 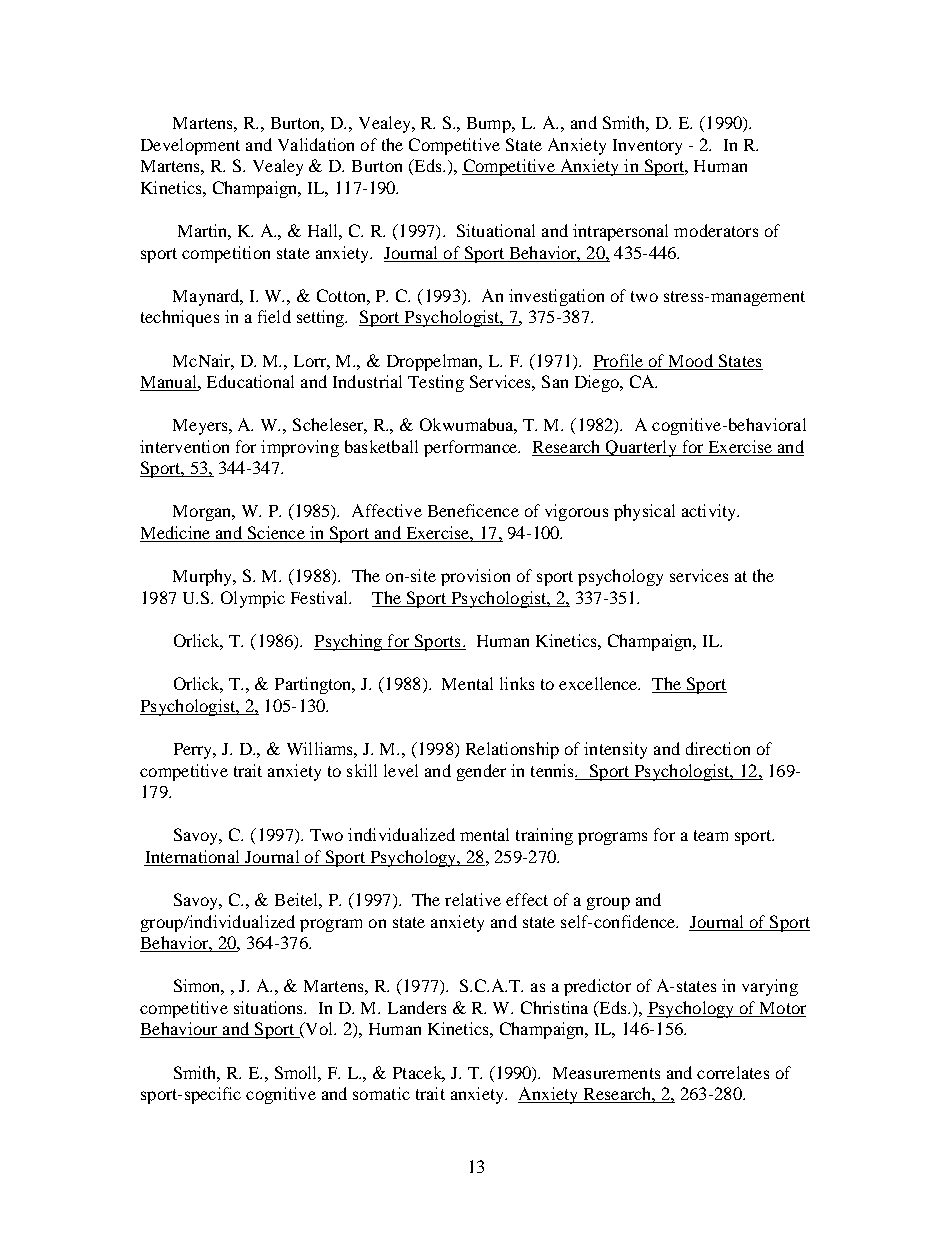 What do you see at coordinates (490, 125) in the document?
I see `Bump` at bounding box center [490, 125].
